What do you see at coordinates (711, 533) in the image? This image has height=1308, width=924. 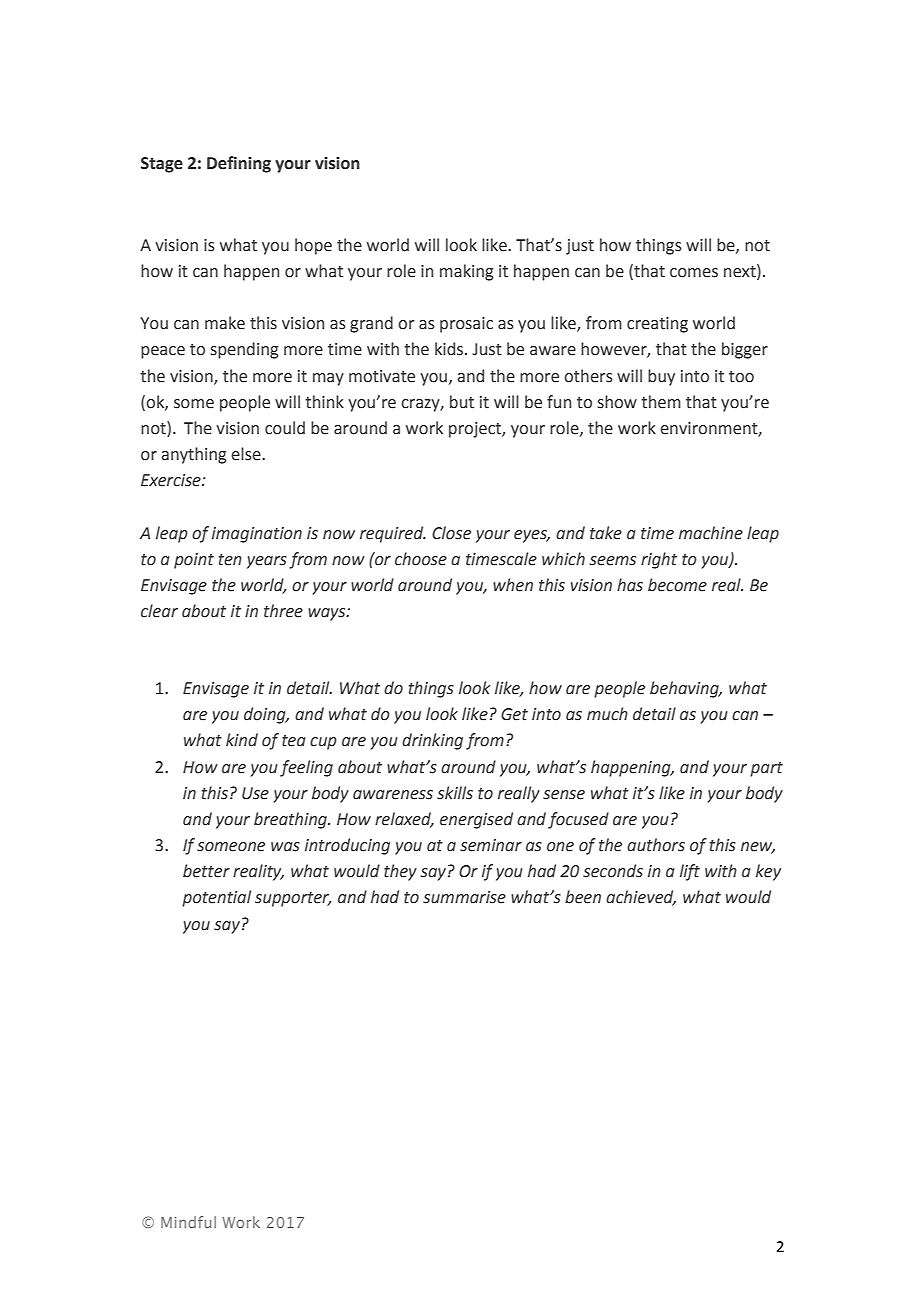 I see `machine` at bounding box center [711, 533].
